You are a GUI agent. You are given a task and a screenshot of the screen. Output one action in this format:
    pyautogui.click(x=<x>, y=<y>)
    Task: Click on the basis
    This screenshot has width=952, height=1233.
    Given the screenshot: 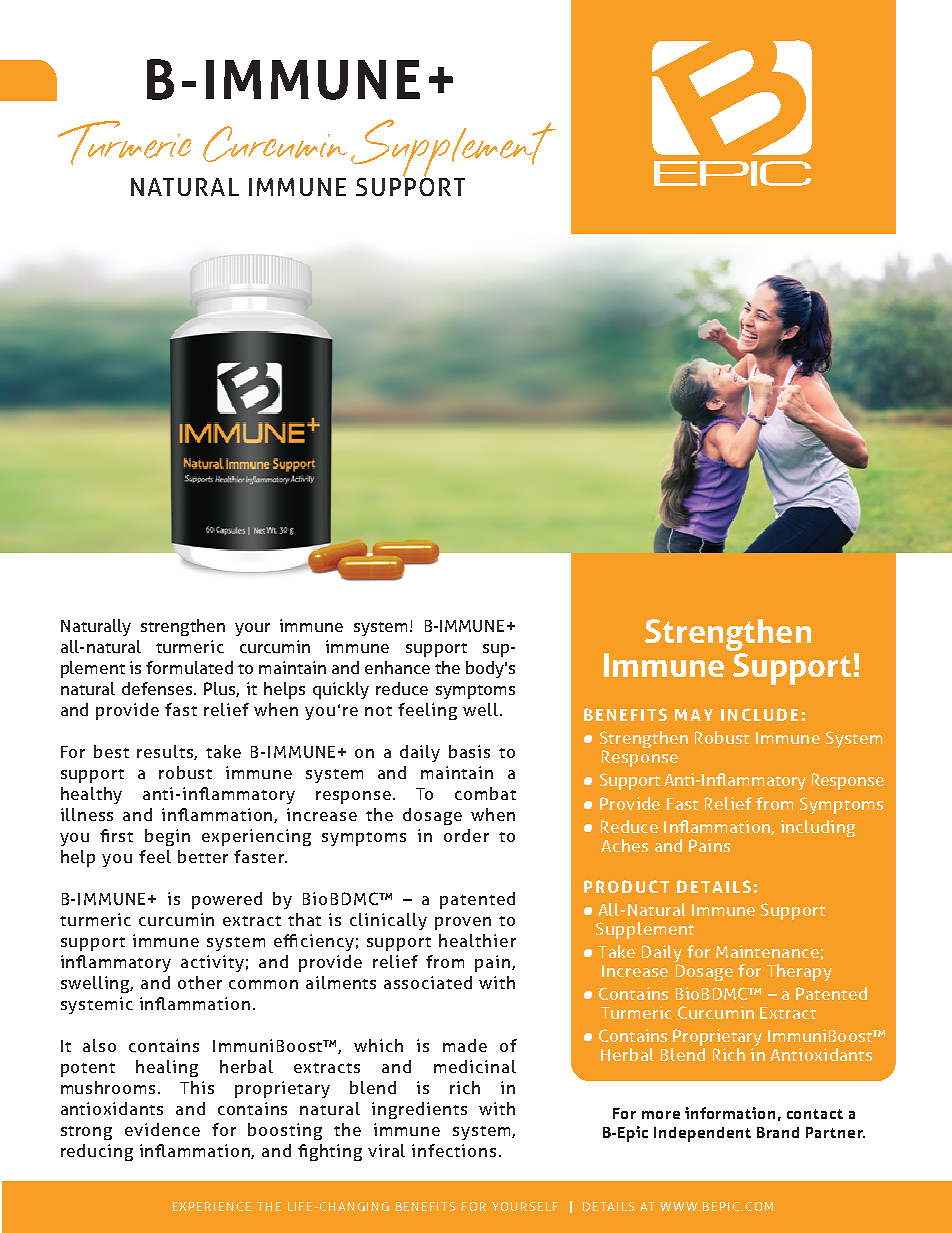 What is the action you would take?
    pyautogui.click(x=469, y=751)
